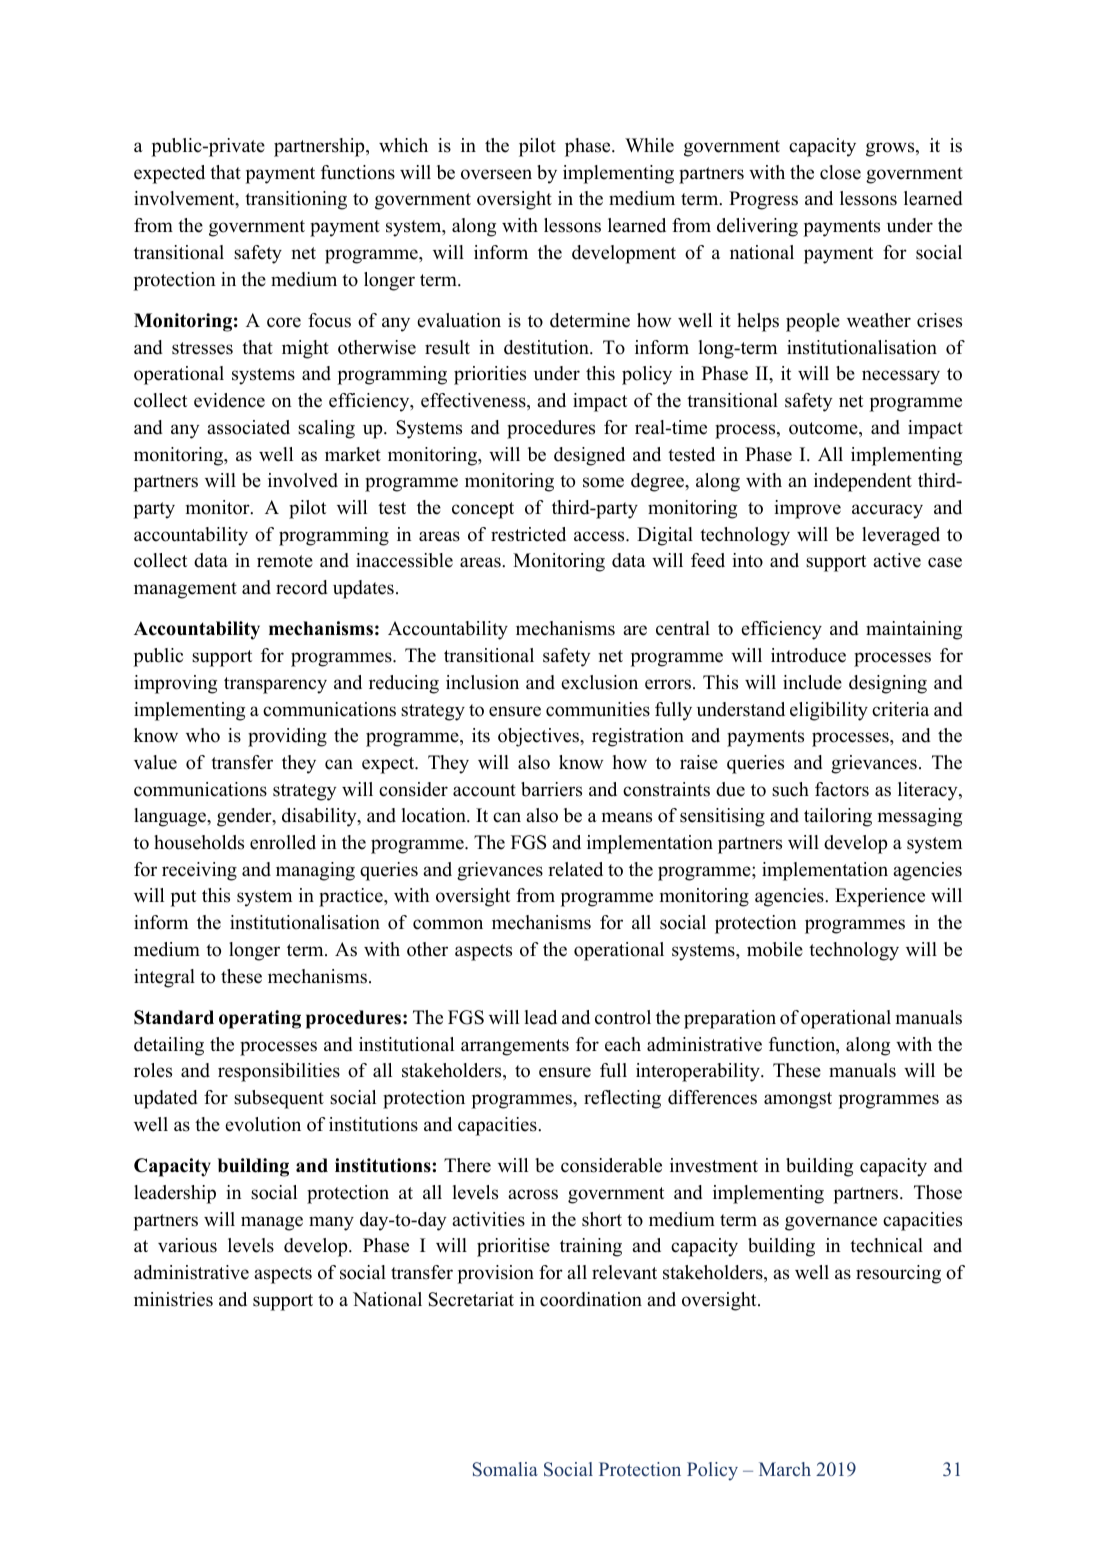 This document has width=1093, height=1546. What do you see at coordinates (551, 789) in the document?
I see `barriers` at bounding box center [551, 789].
